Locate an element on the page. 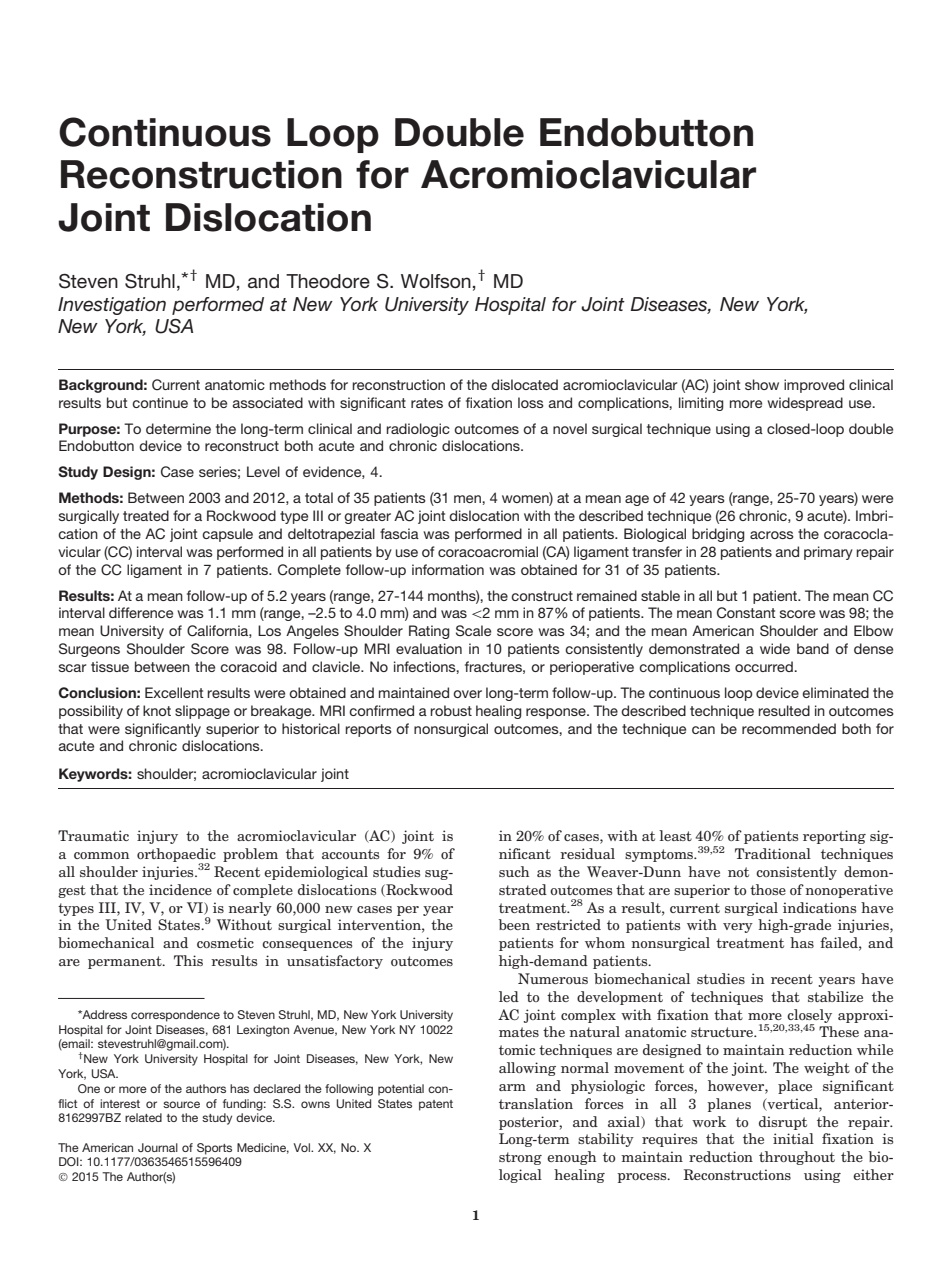 This page has height=1275, width=952. strong is located at coordinates (520, 1158).
